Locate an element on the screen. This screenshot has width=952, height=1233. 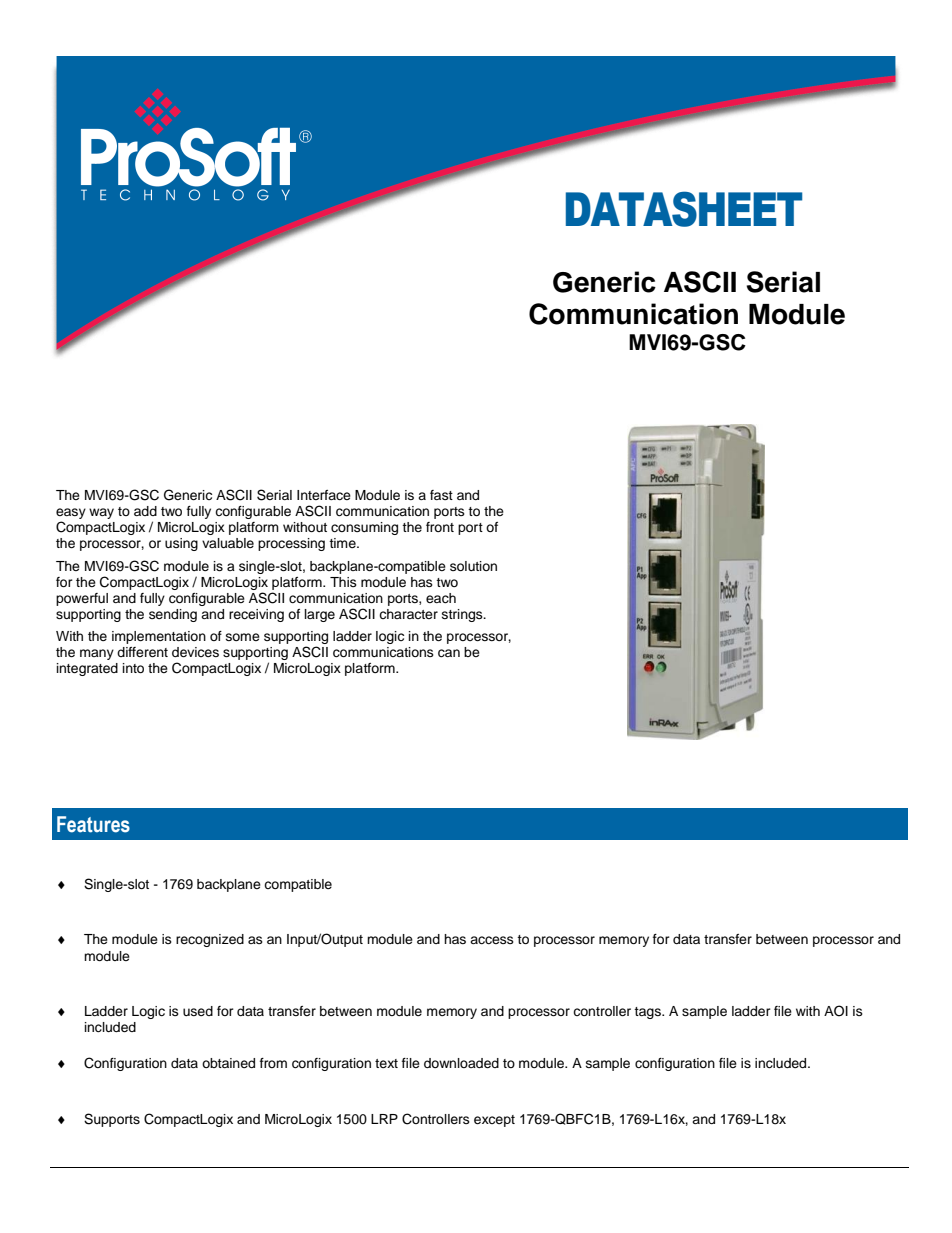
access is located at coordinates (492, 940).
